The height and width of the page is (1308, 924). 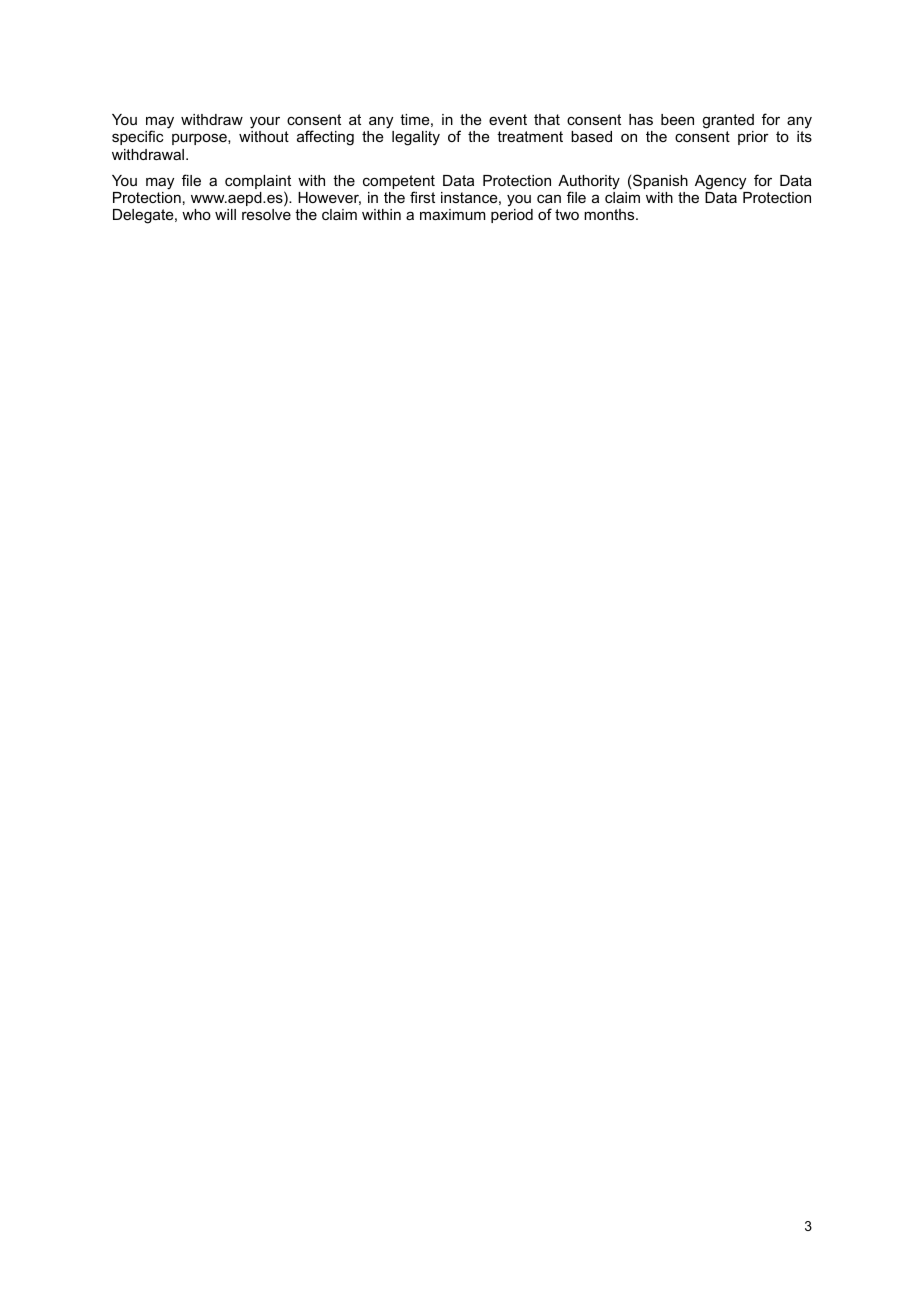 I want to click on specific, so click(x=138, y=137).
